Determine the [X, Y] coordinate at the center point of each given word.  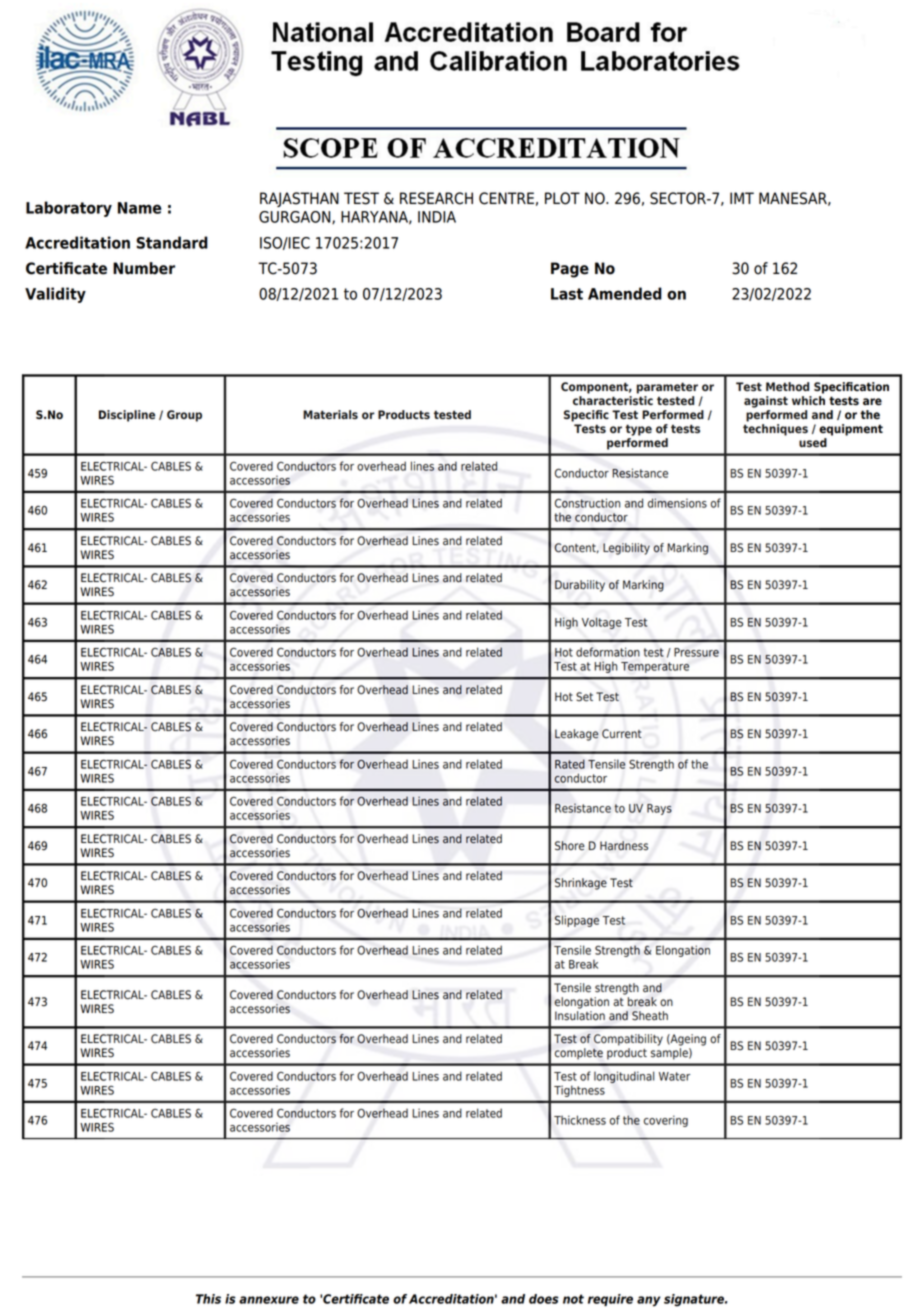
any [649, 1301]
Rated [570, 764]
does [544, 1299]
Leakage [577, 735]
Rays [659, 809]
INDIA [437, 217]
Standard [172, 242]
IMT [742, 198]
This [208, 1299]
